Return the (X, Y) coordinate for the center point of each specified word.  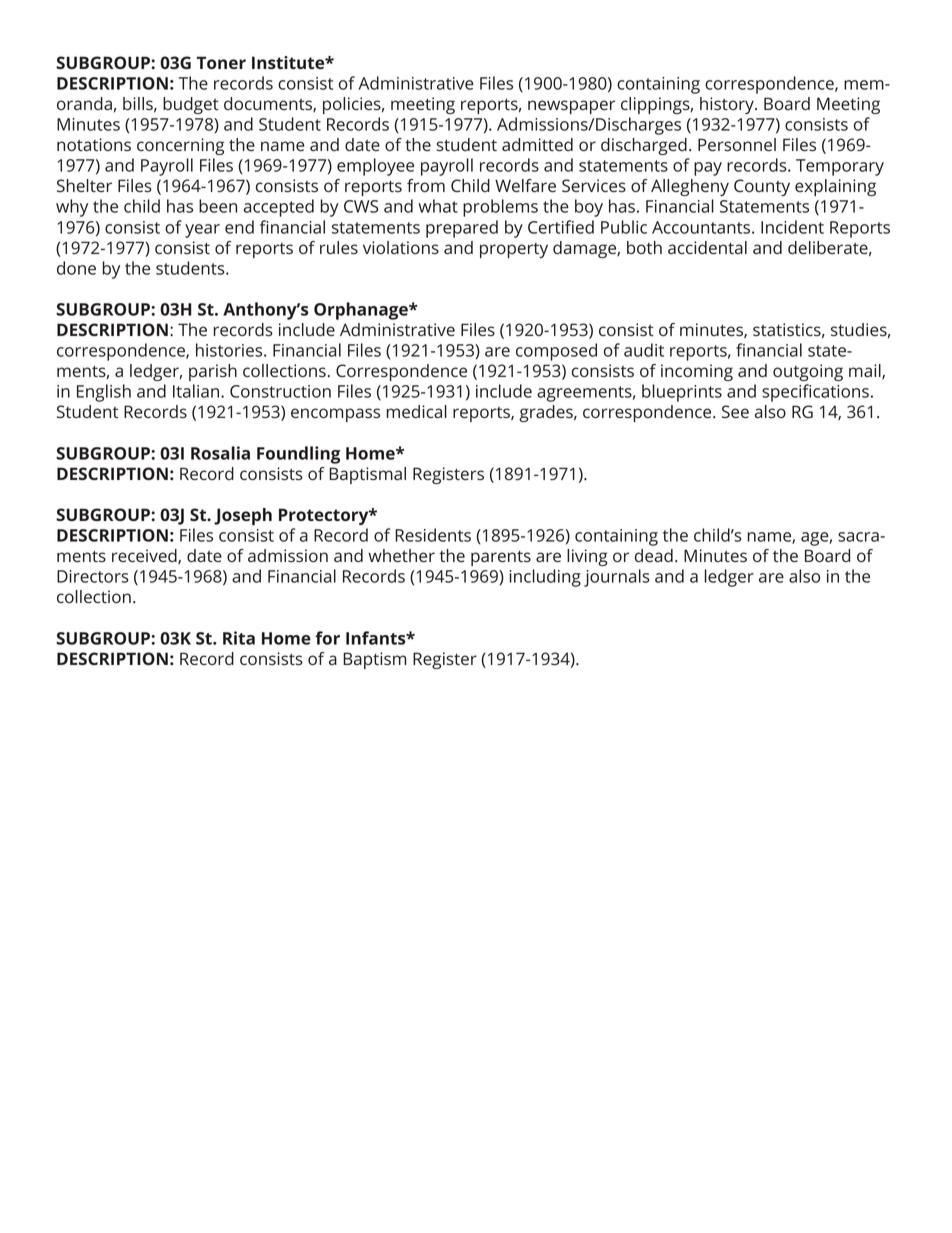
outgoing (808, 372)
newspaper (571, 107)
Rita (239, 638)
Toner (221, 62)
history (728, 105)
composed (556, 352)
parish (213, 372)
